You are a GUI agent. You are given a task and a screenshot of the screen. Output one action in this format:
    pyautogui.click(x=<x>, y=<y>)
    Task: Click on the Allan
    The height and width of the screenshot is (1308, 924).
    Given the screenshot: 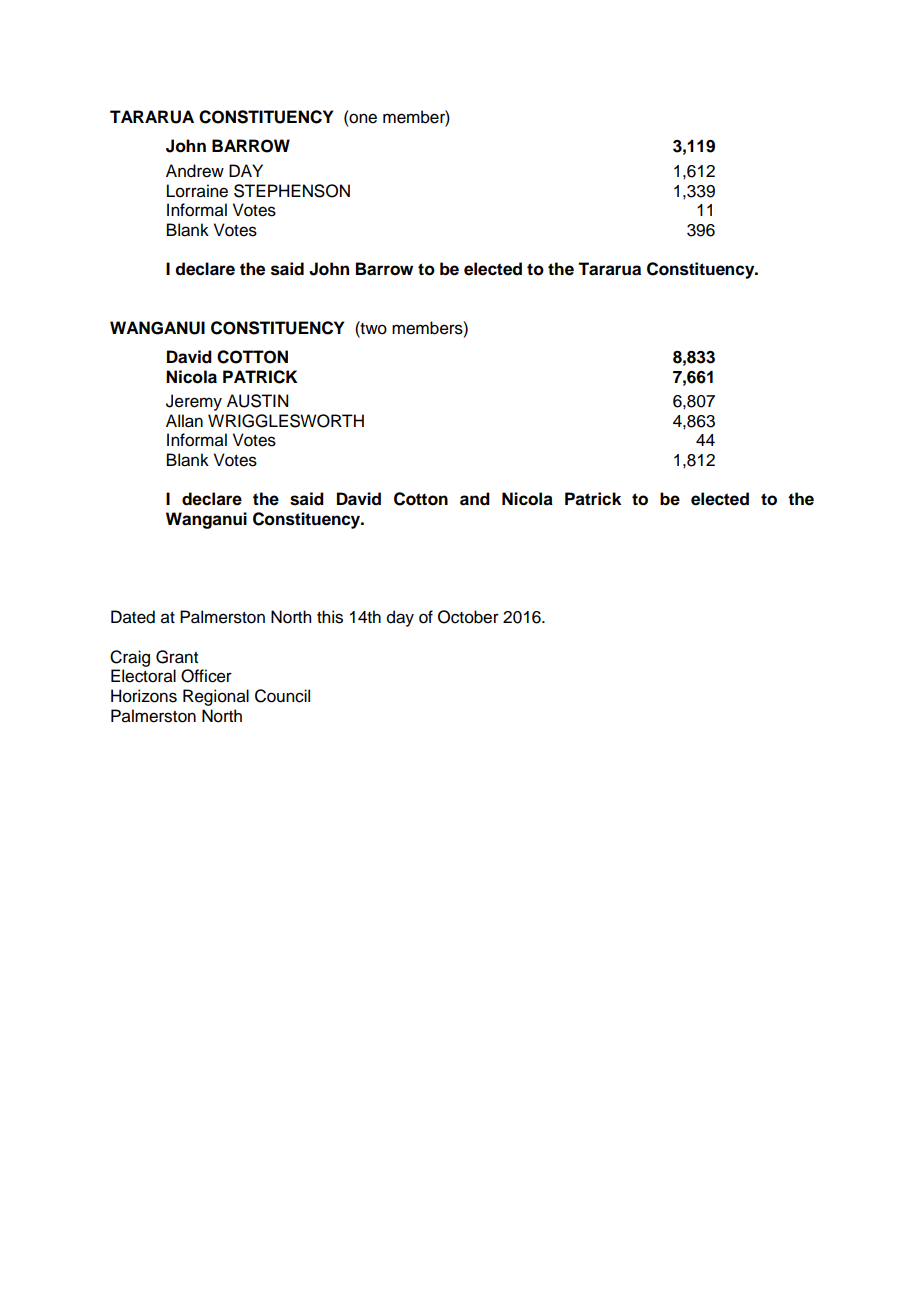 What is the action you would take?
    pyautogui.click(x=184, y=421)
